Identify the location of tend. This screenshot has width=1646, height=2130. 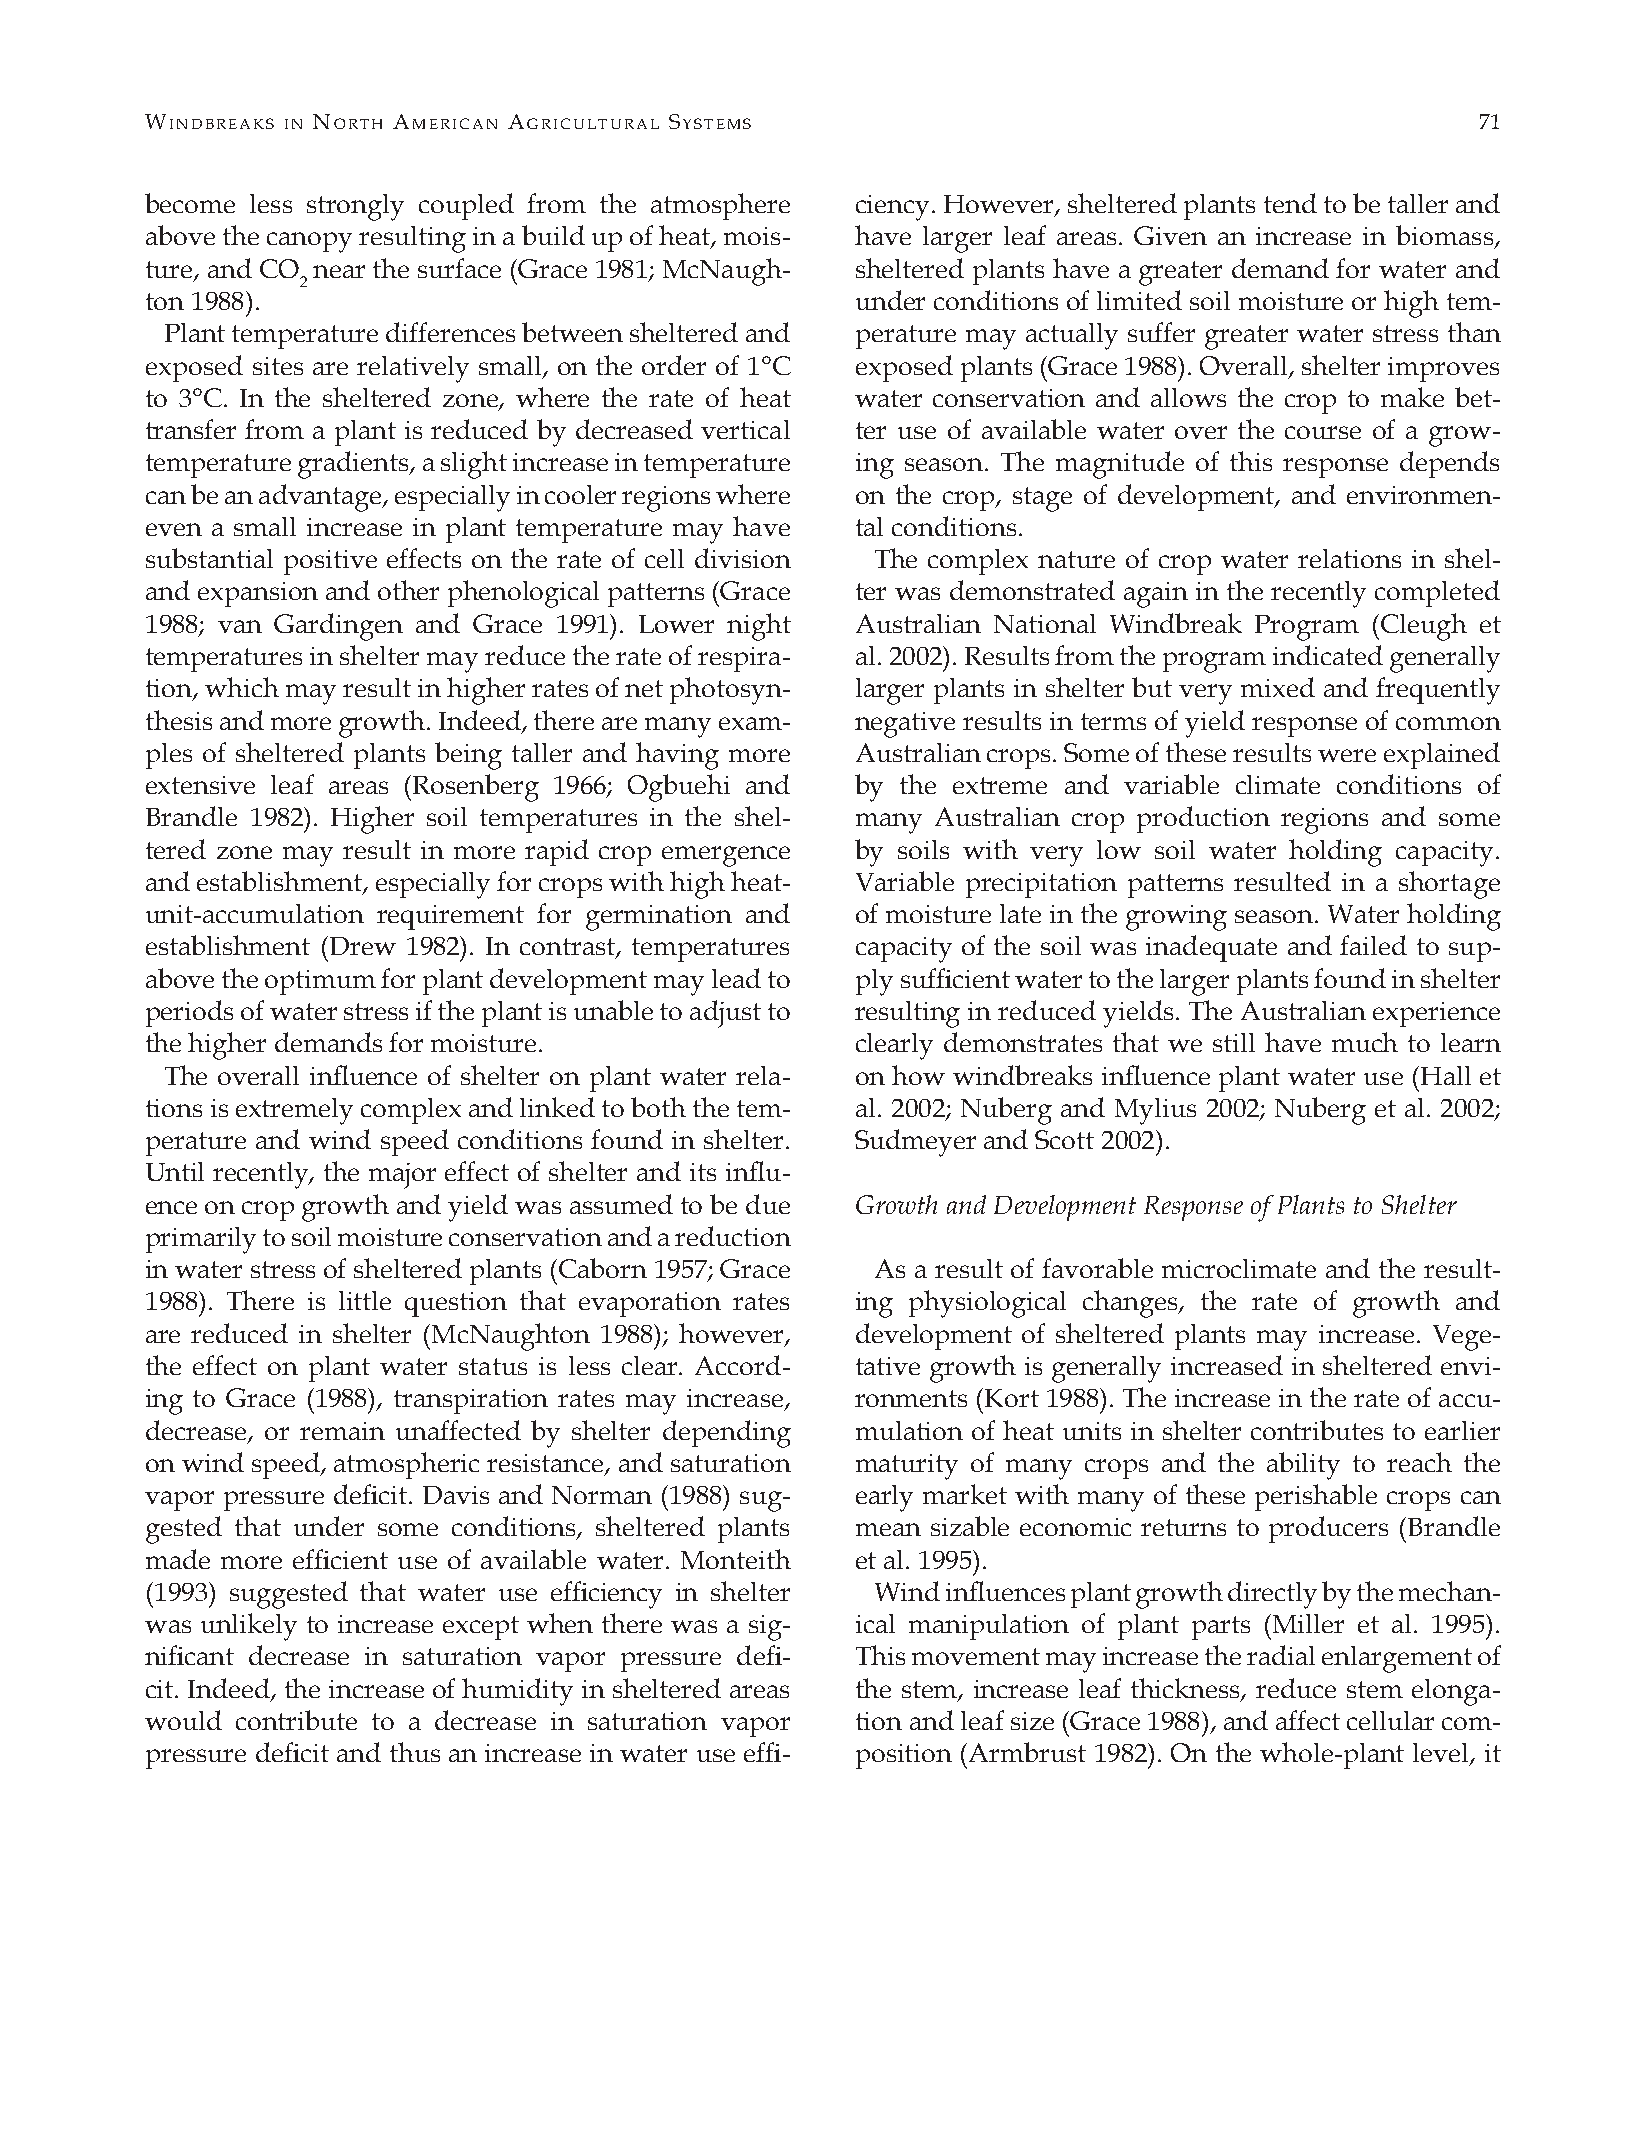
(1290, 203).
